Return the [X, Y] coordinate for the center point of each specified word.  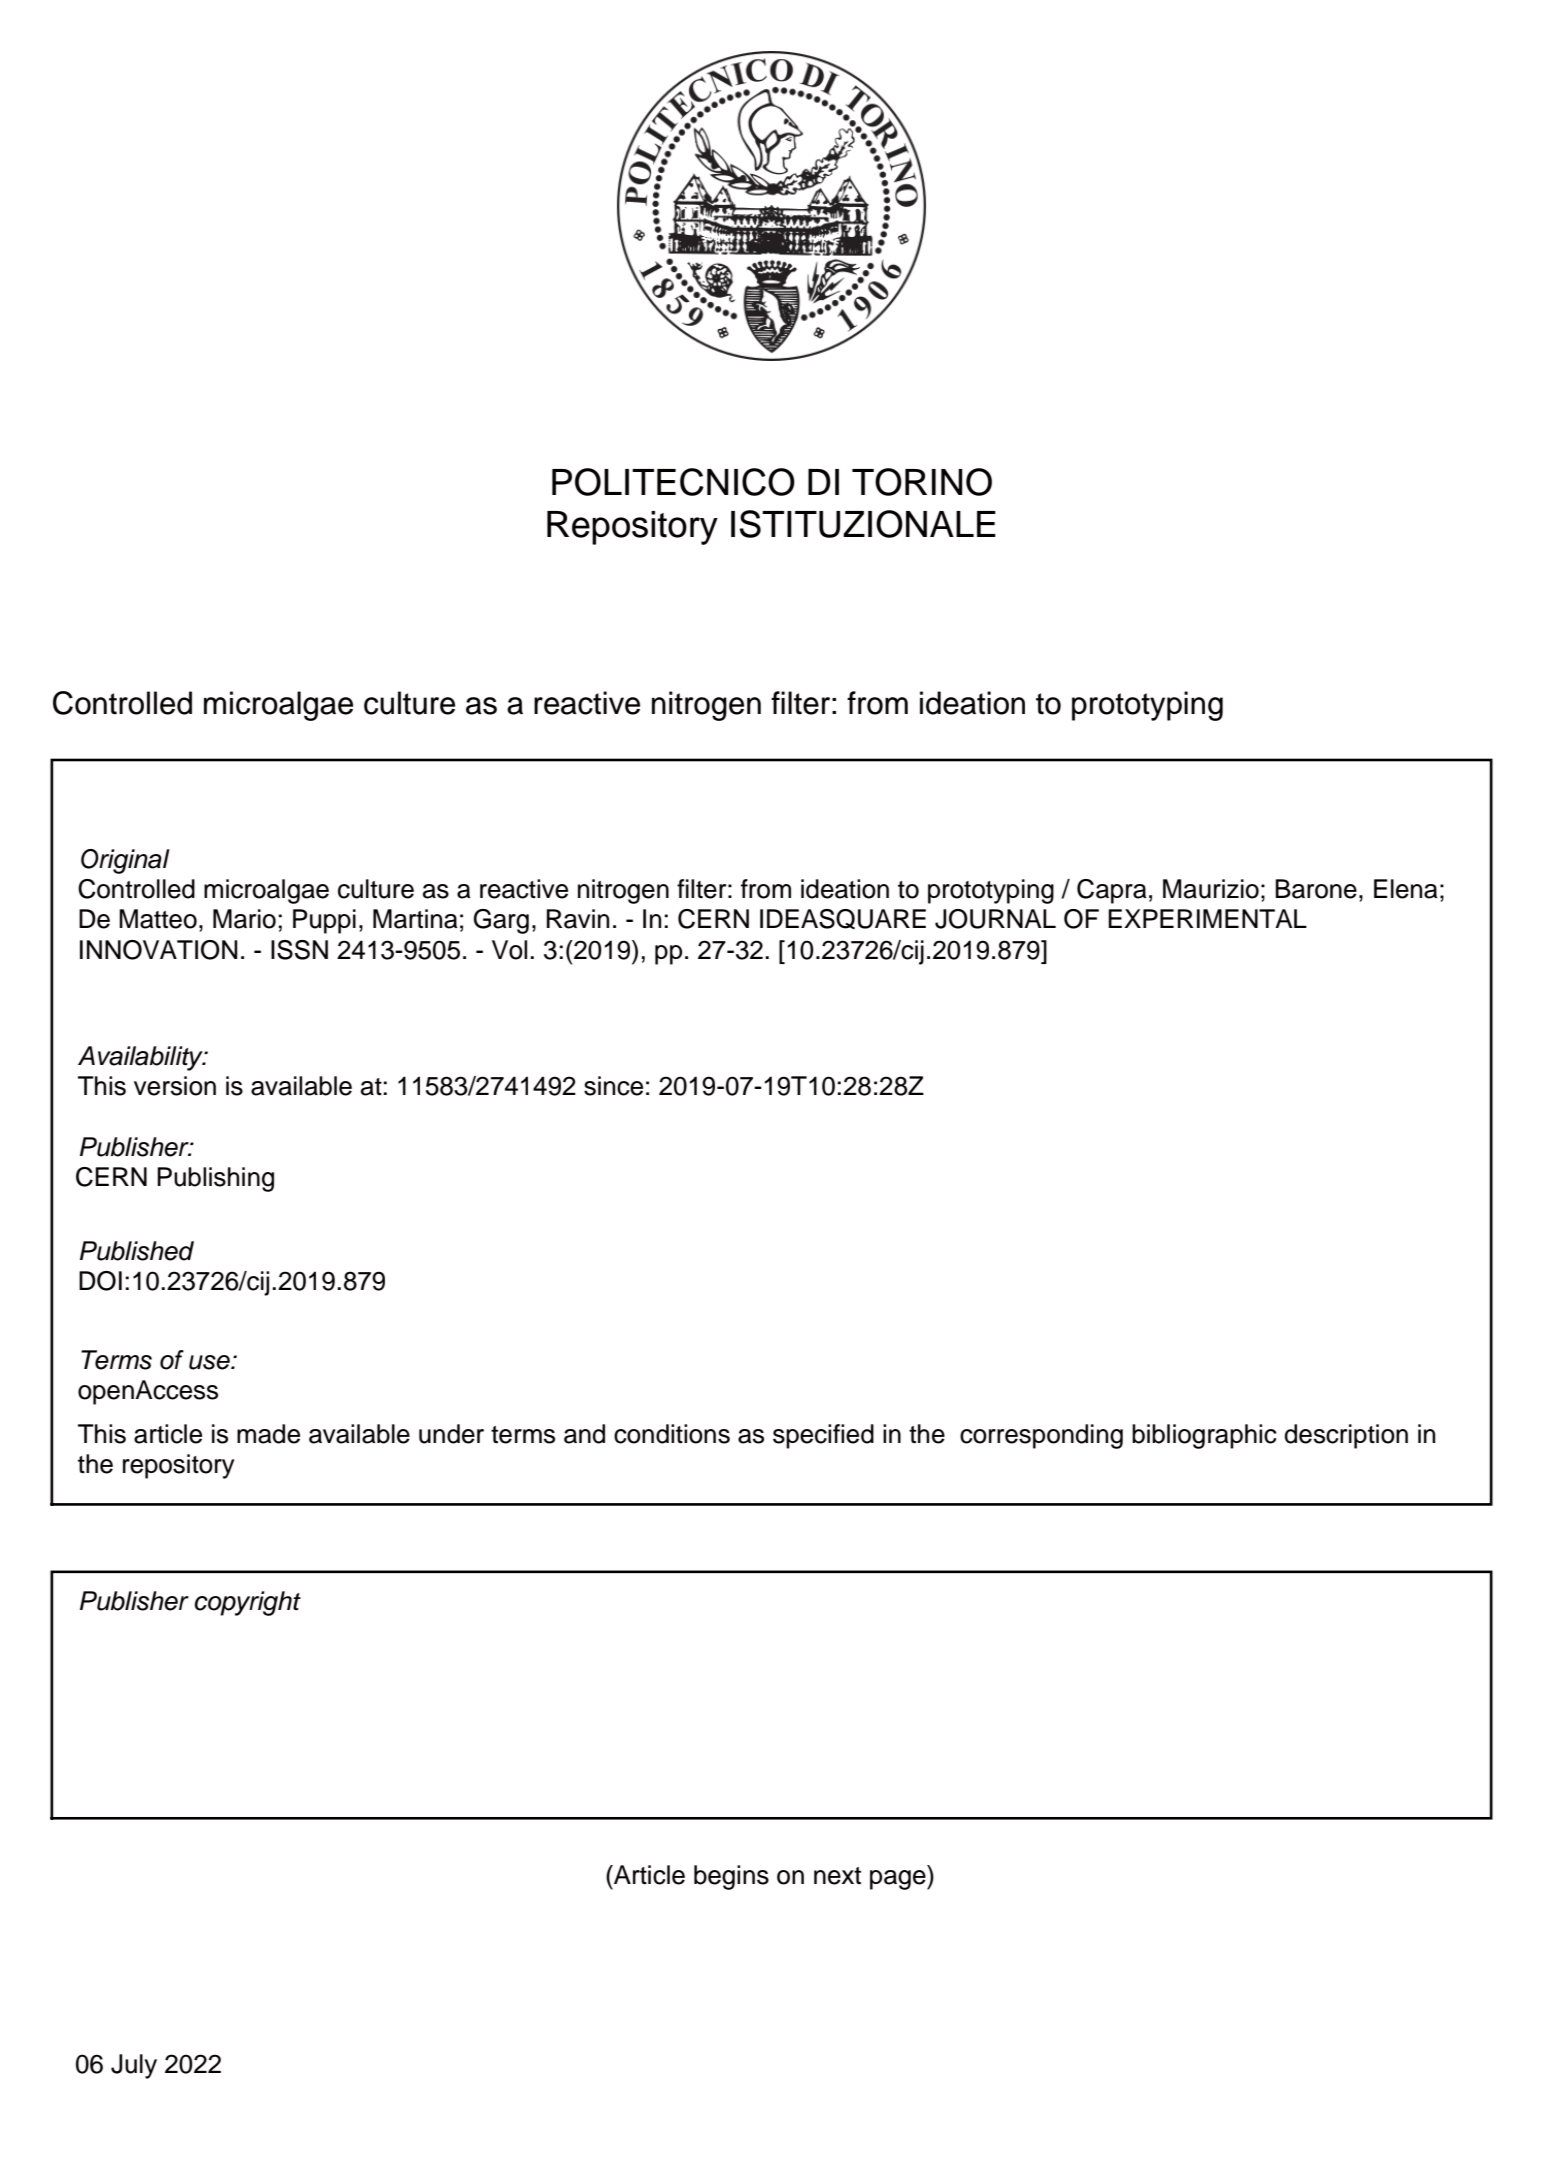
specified [823, 1436]
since [613, 1086]
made [268, 1434]
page [899, 1880]
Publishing [215, 1179]
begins [731, 1877]
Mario [244, 919]
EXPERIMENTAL [1207, 918]
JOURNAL [995, 919]
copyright [248, 1603]
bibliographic [1204, 1436]
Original [125, 861]
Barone [1316, 889]
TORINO [922, 482]
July [134, 2066]
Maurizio [1211, 889]
